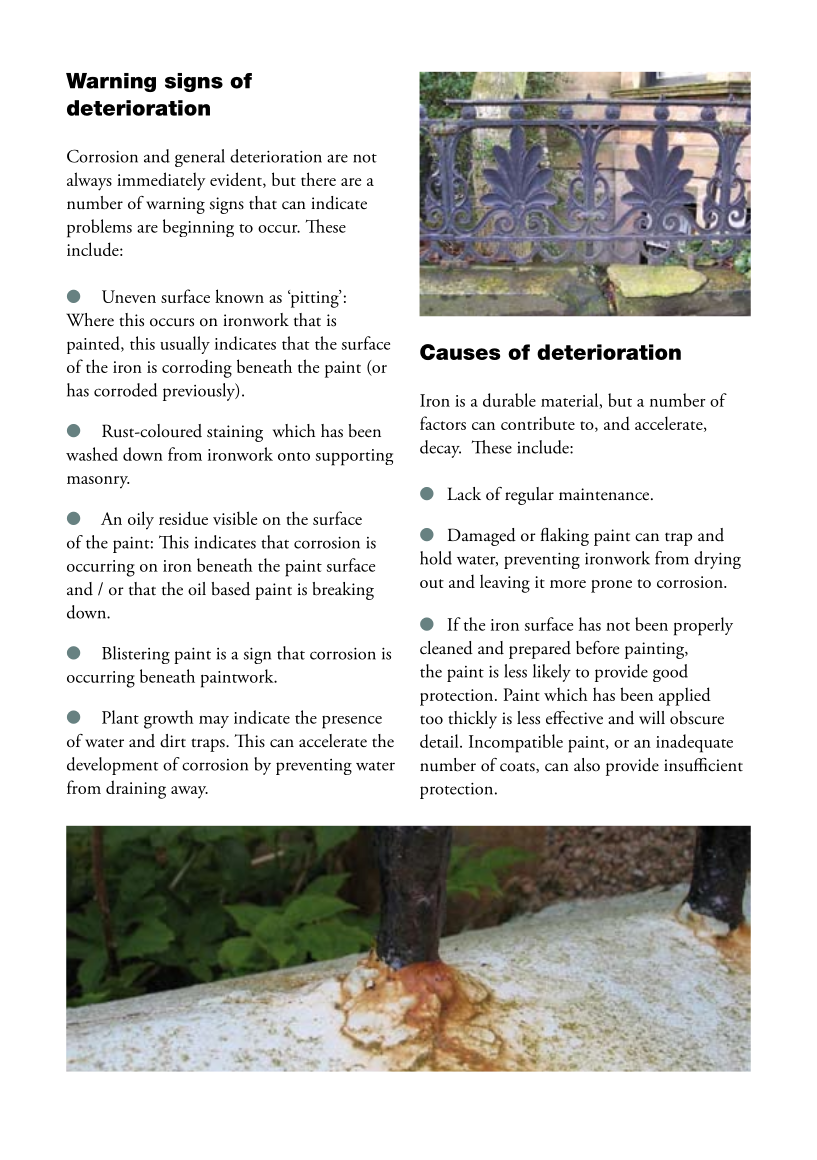 The image size is (817, 1160). What do you see at coordinates (230, 589) in the page?
I see `based` at bounding box center [230, 589].
